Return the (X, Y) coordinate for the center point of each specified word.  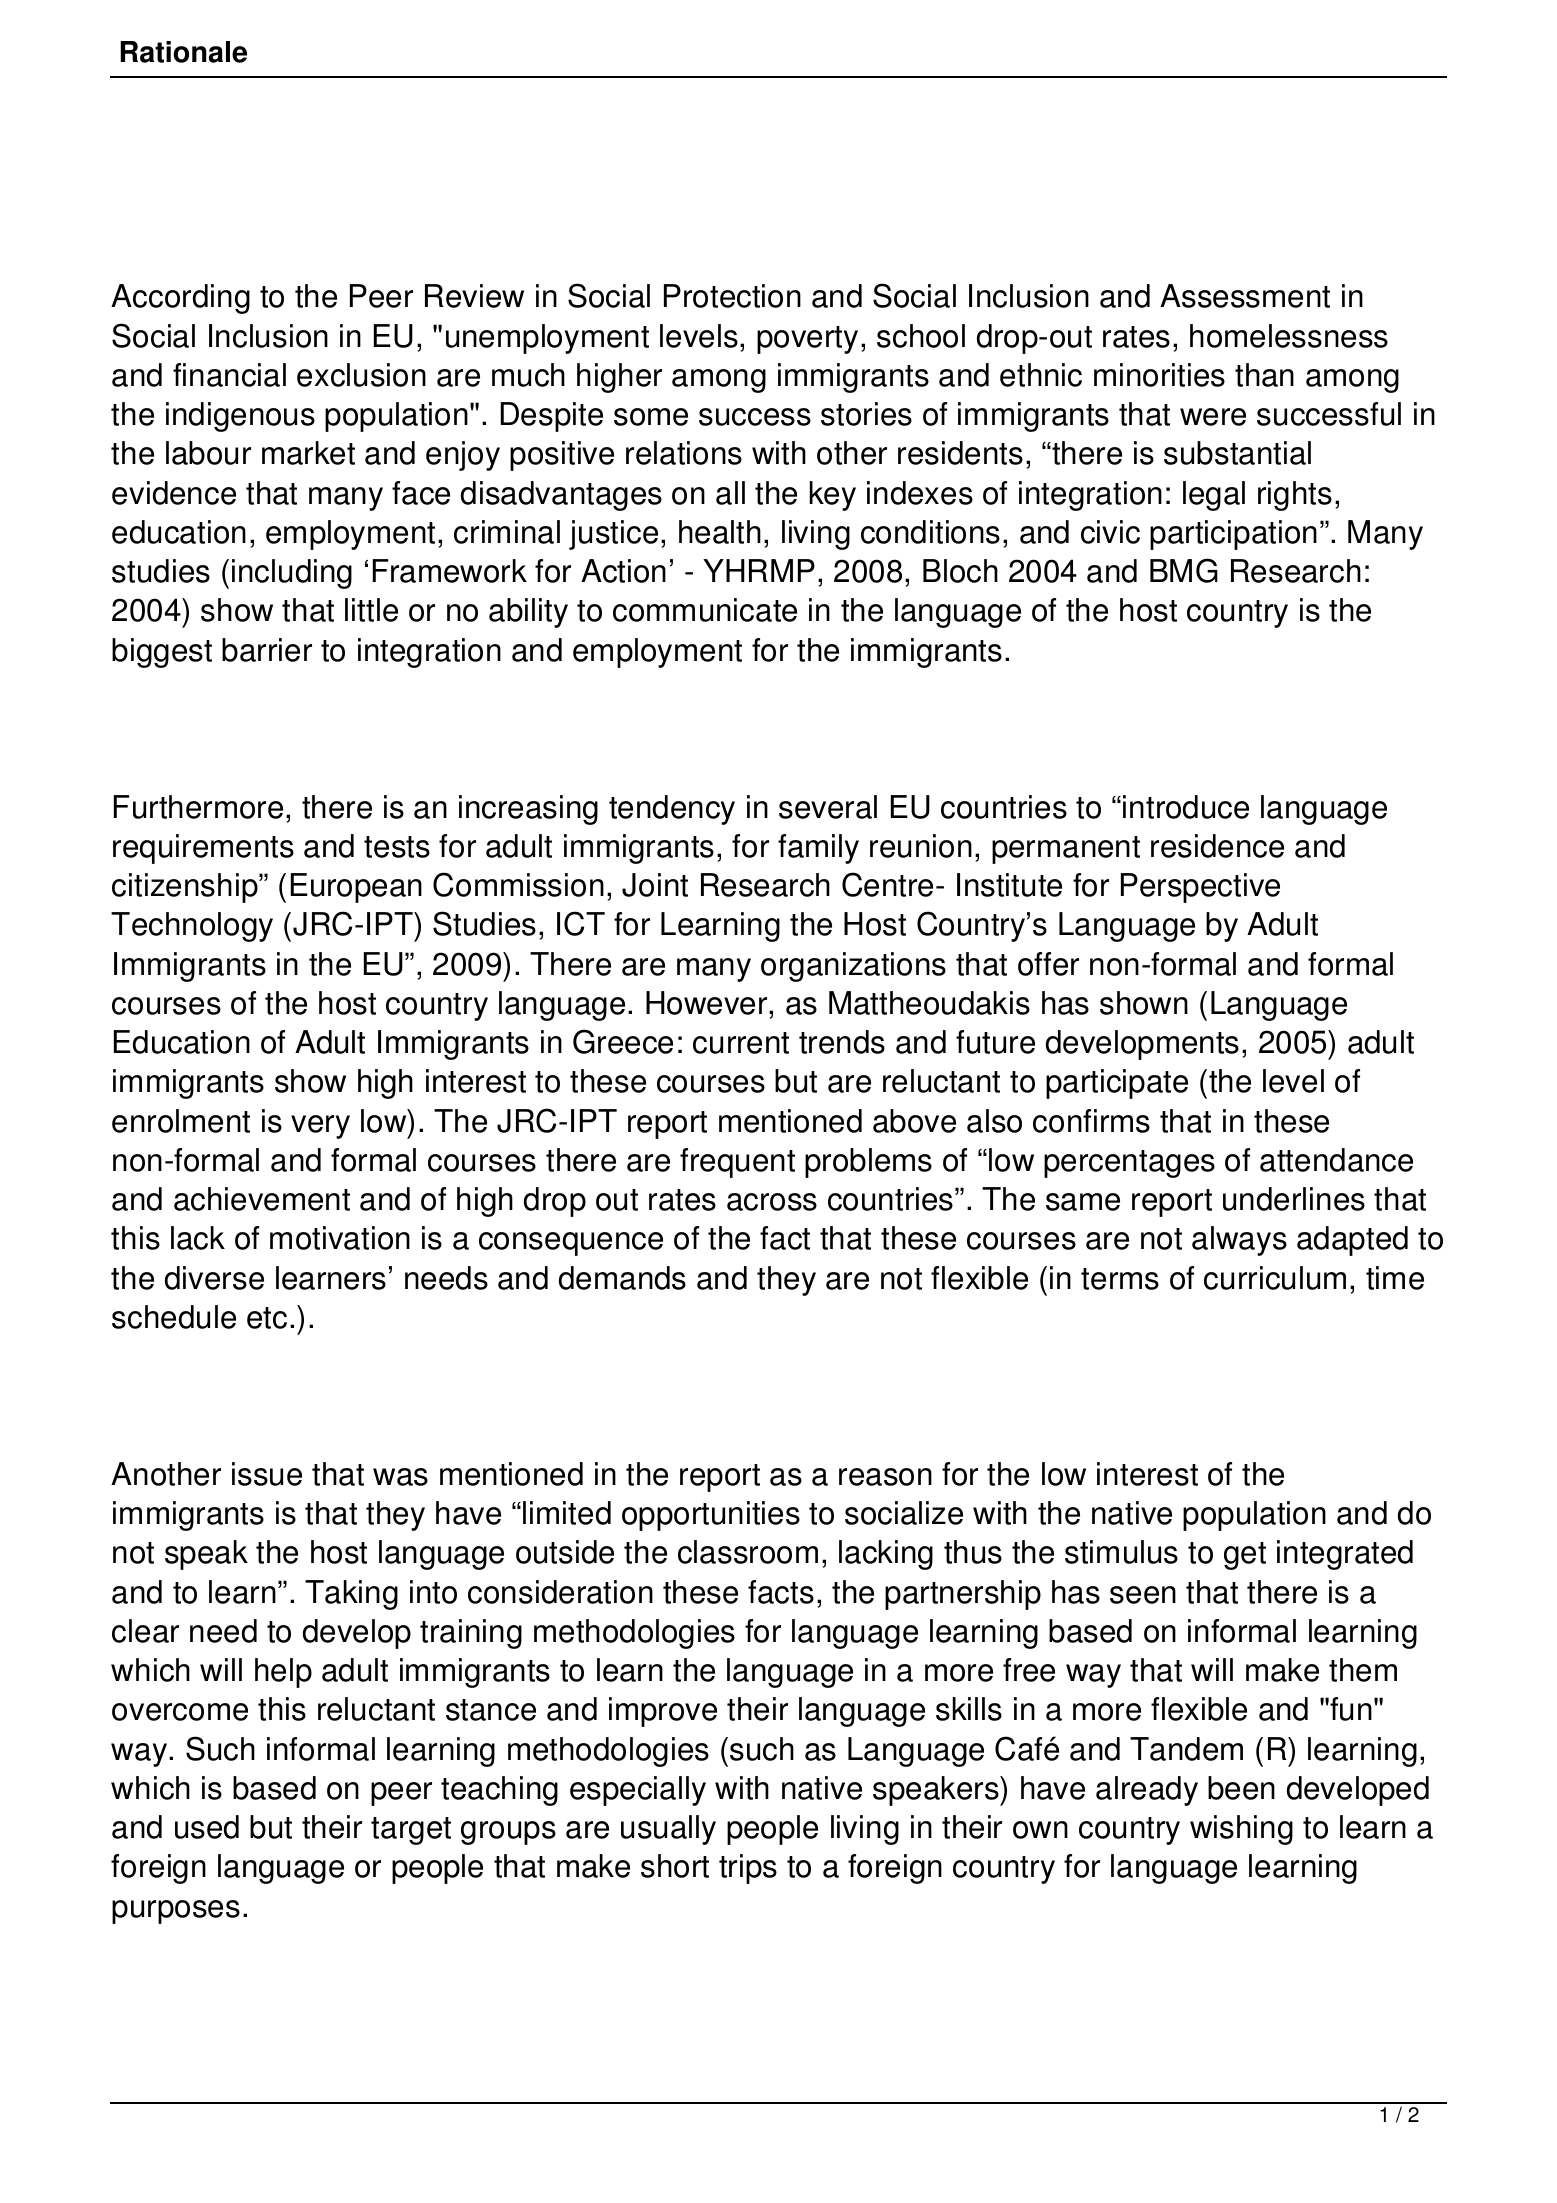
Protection (732, 296)
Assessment (1245, 296)
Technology (192, 927)
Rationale (183, 52)
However (708, 1003)
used (207, 1827)
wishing (1241, 1830)
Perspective (1200, 888)
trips (748, 1869)
